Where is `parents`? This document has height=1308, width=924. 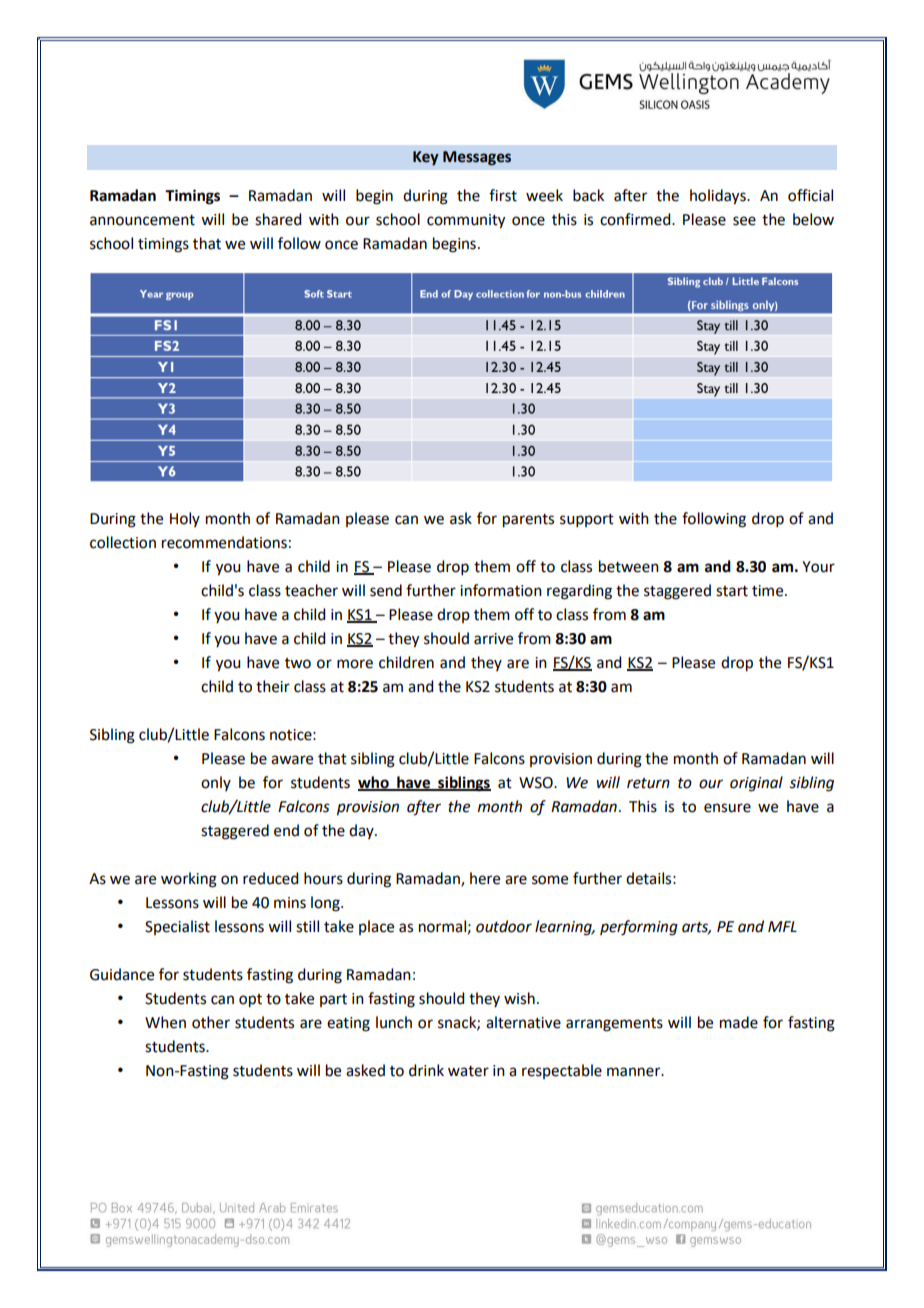
parents is located at coordinates (528, 521).
